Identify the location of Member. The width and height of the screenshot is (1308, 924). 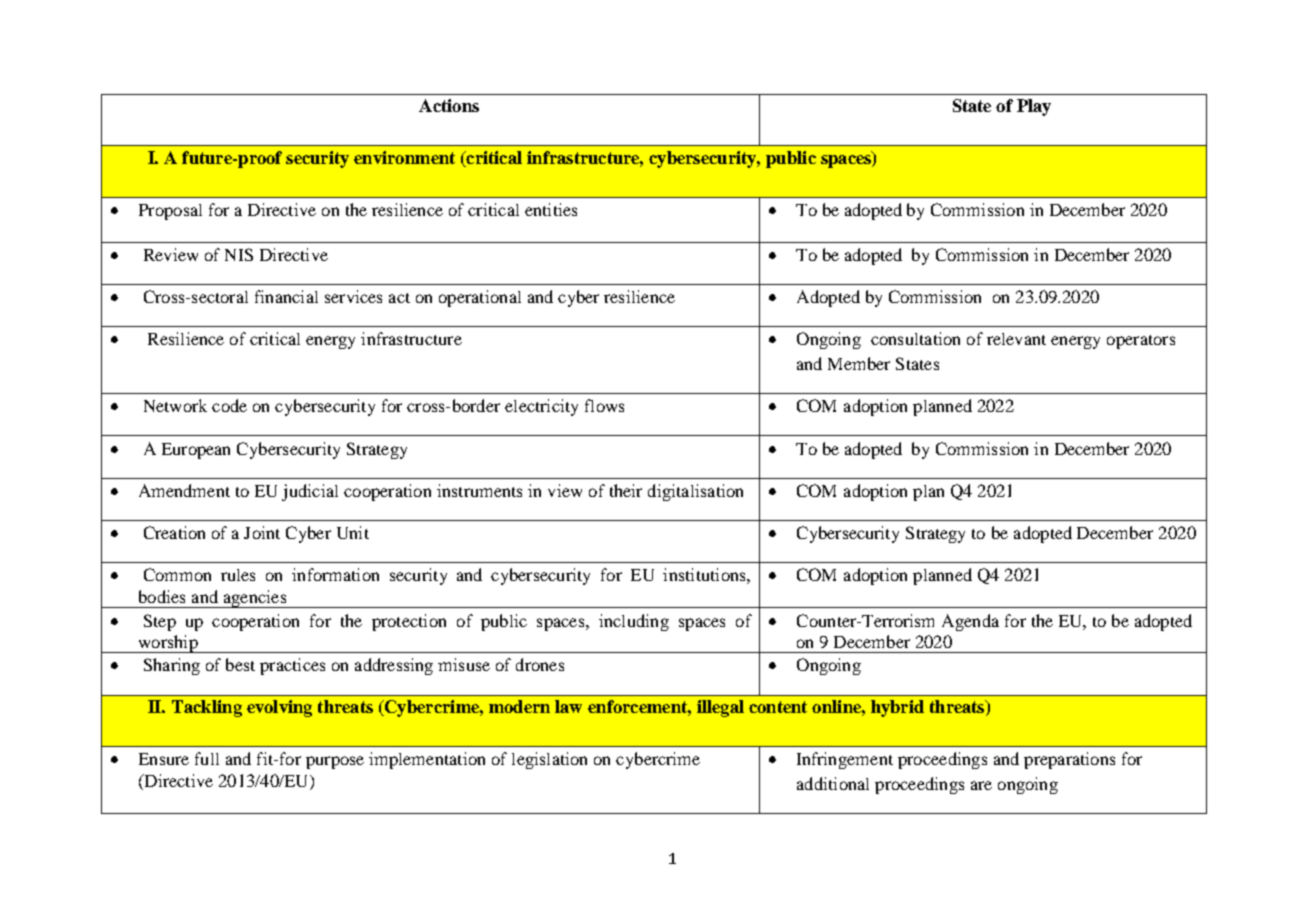
(859, 363).
